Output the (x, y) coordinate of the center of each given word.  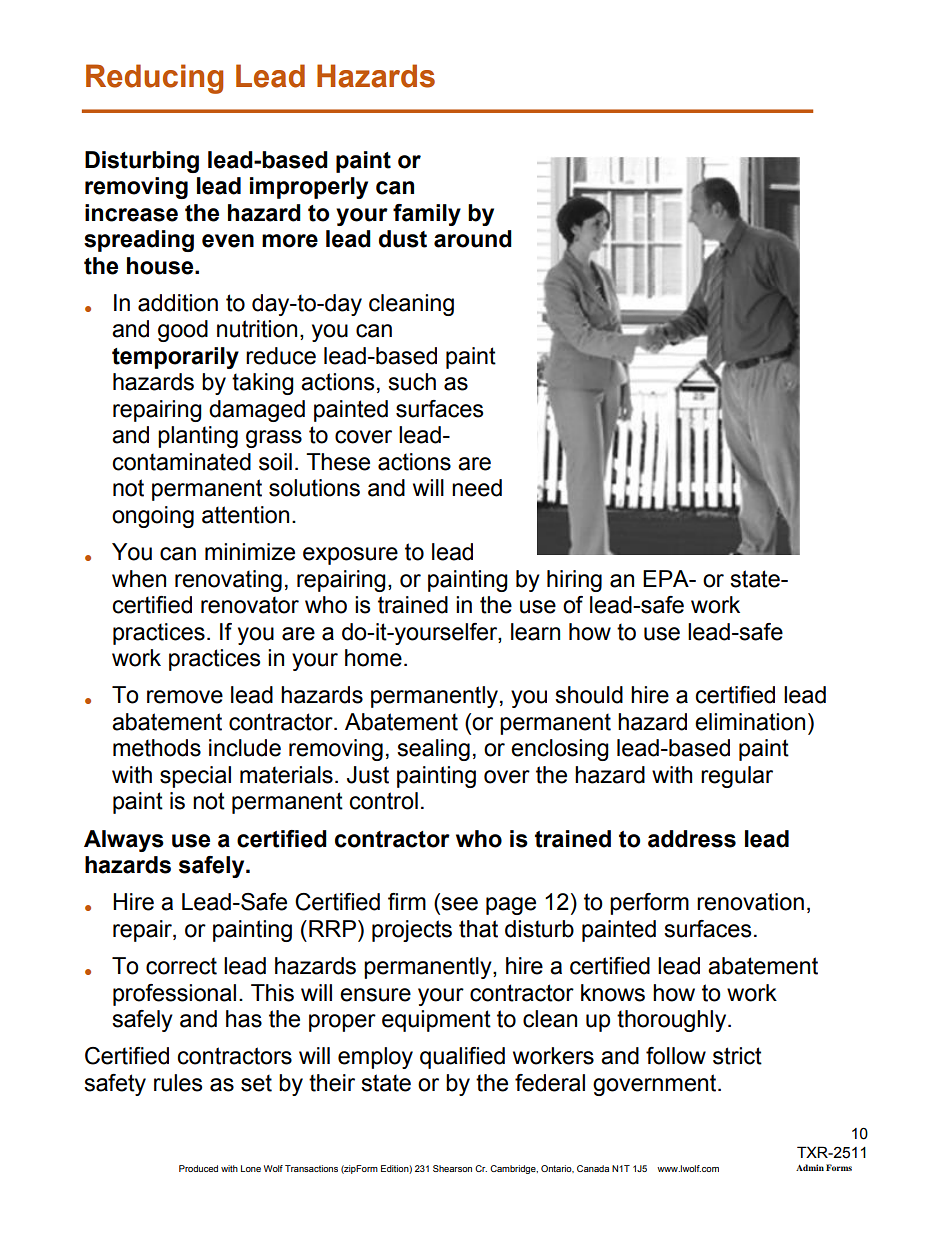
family (427, 215)
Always (124, 841)
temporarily (175, 358)
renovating (228, 581)
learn (535, 632)
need (477, 488)
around (473, 239)
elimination (750, 722)
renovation (750, 902)
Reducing (154, 79)
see (459, 904)
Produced (198, 1168)
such (412, 382)
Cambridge (514, 1169)
